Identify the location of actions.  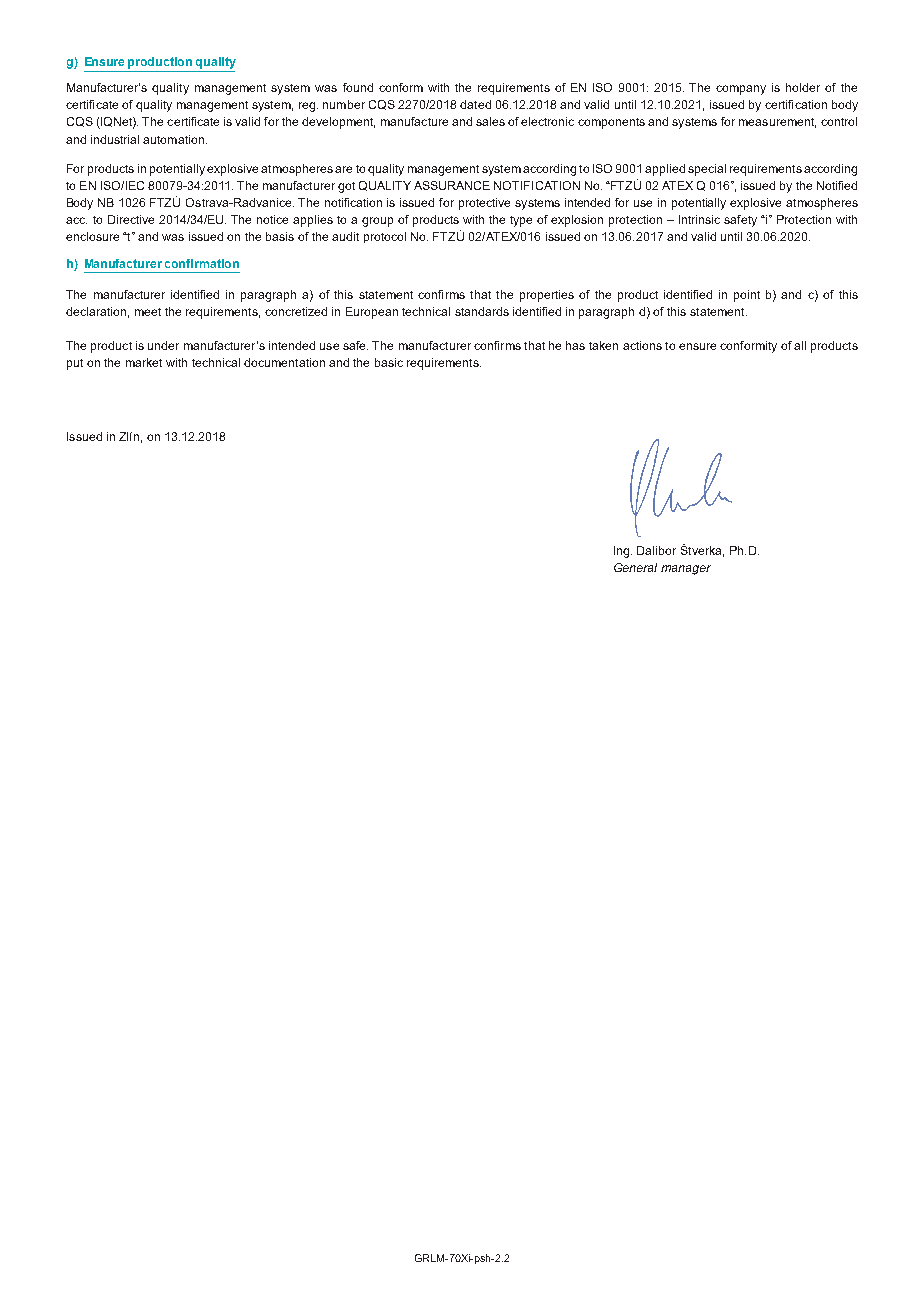
(642, 345).
